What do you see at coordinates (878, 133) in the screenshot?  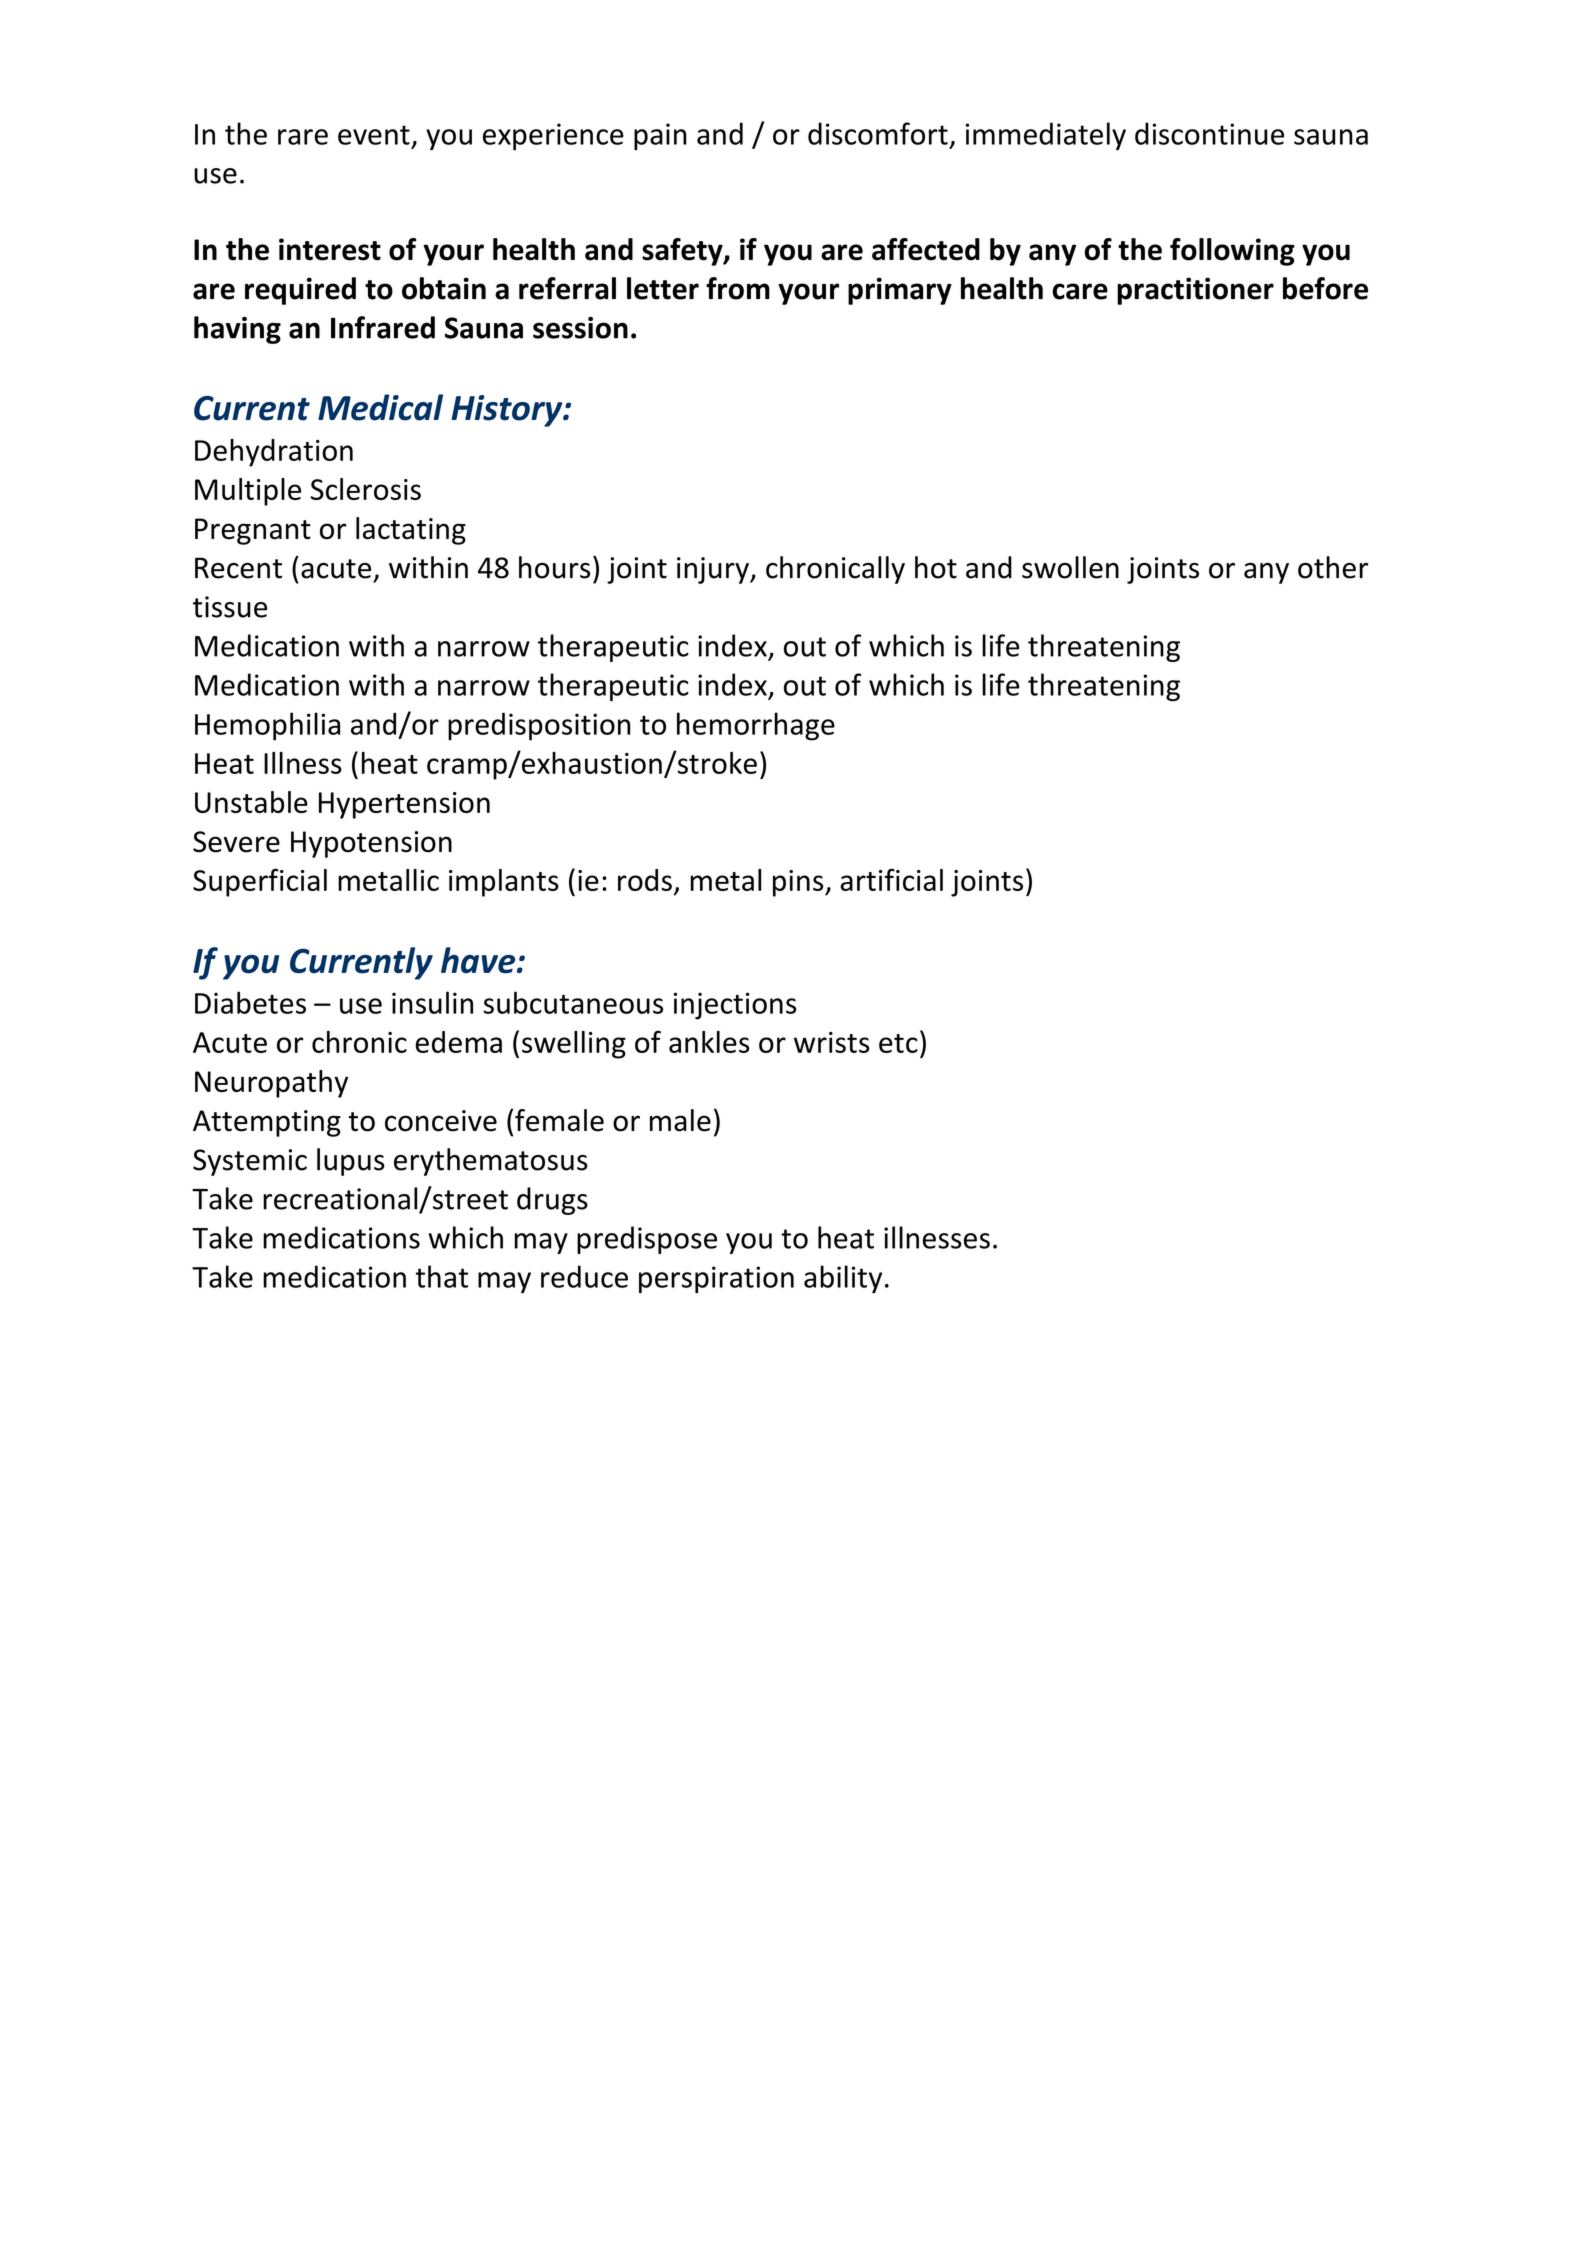 I see `discomfort` at bounding box center [878, 133].
